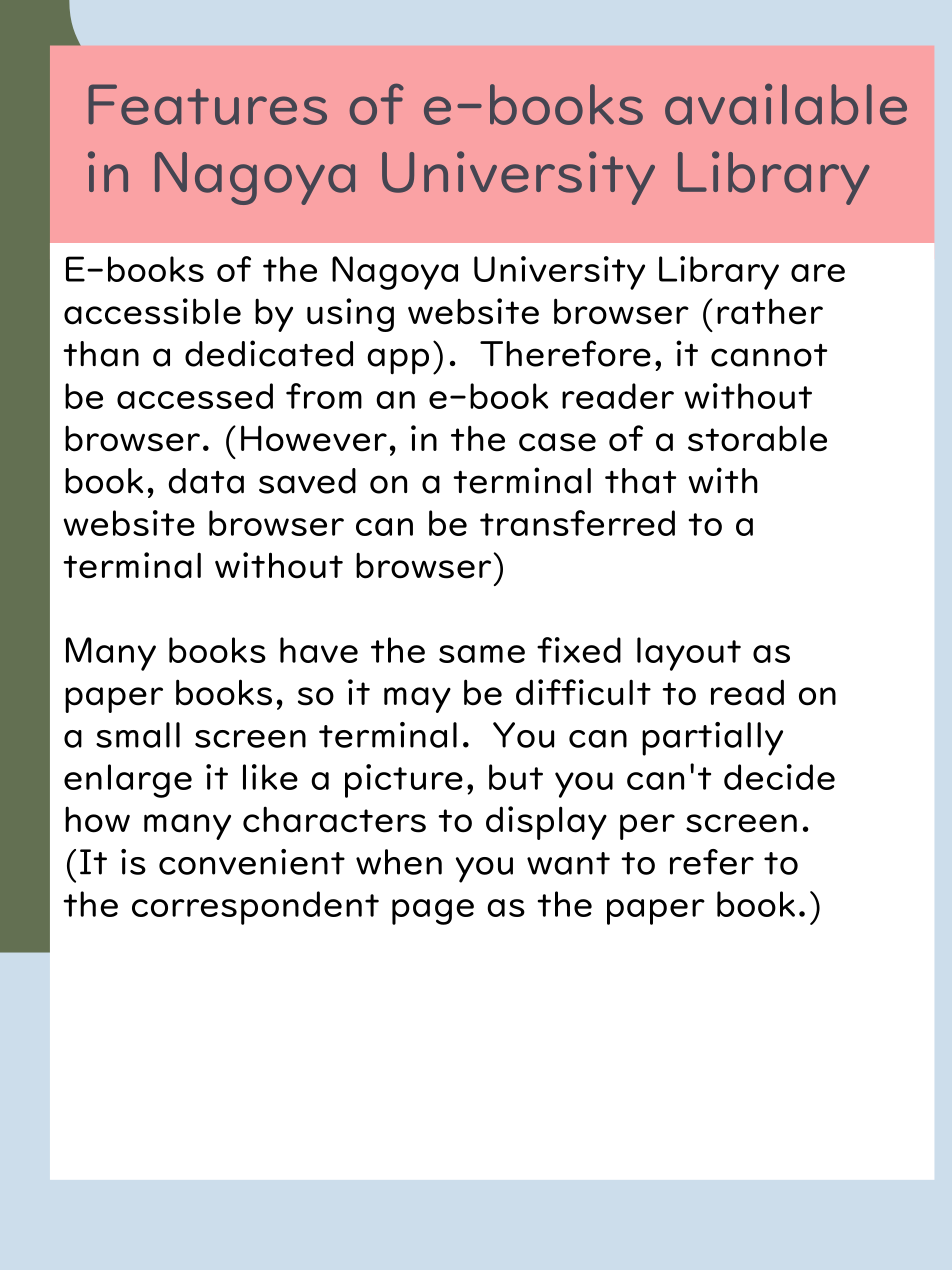  Describe the element at coordinates (770, 311) in the image. I see `rather` at that location.
